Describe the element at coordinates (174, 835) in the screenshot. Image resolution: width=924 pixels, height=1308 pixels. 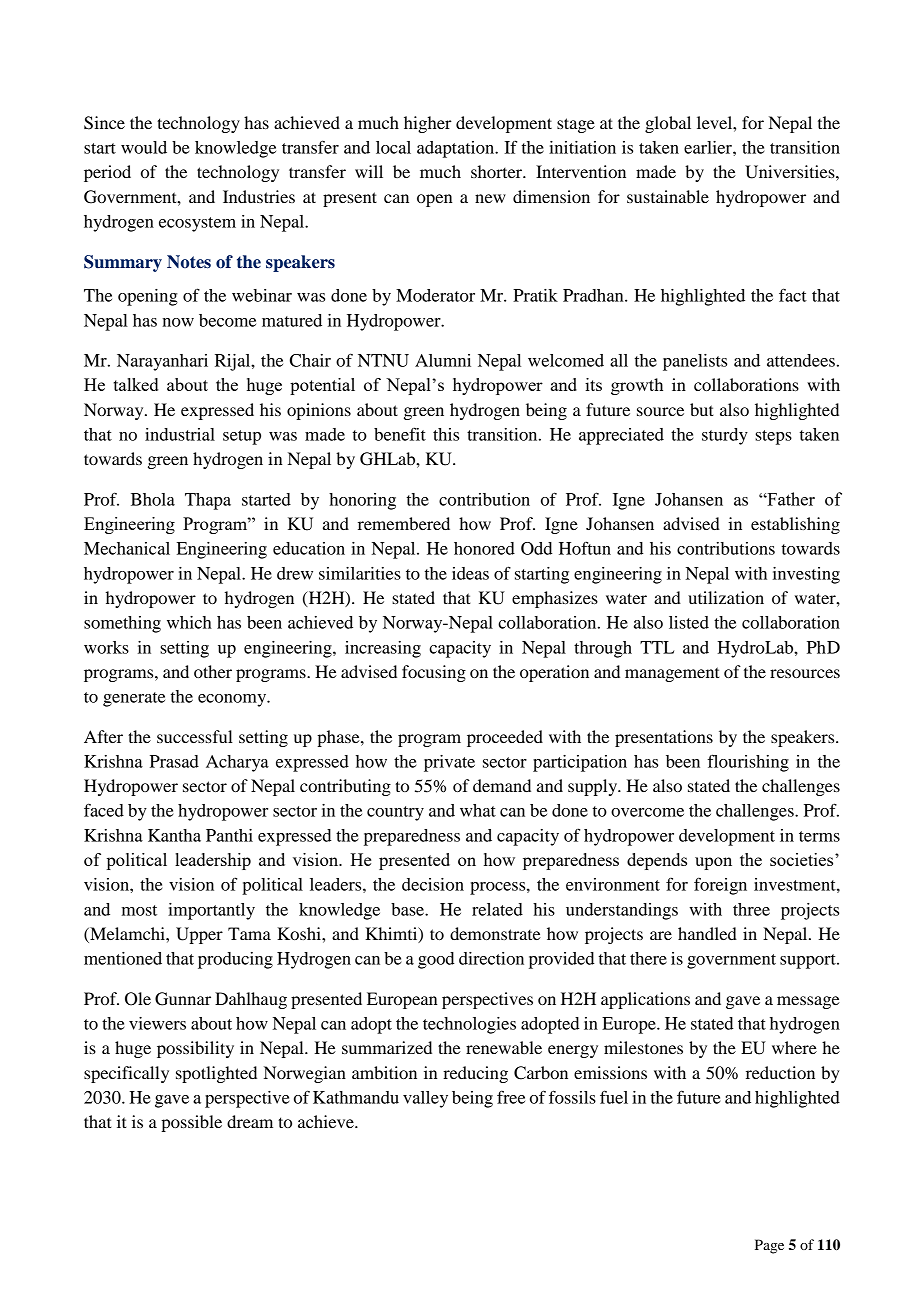
I see `Kantha` at that location.
